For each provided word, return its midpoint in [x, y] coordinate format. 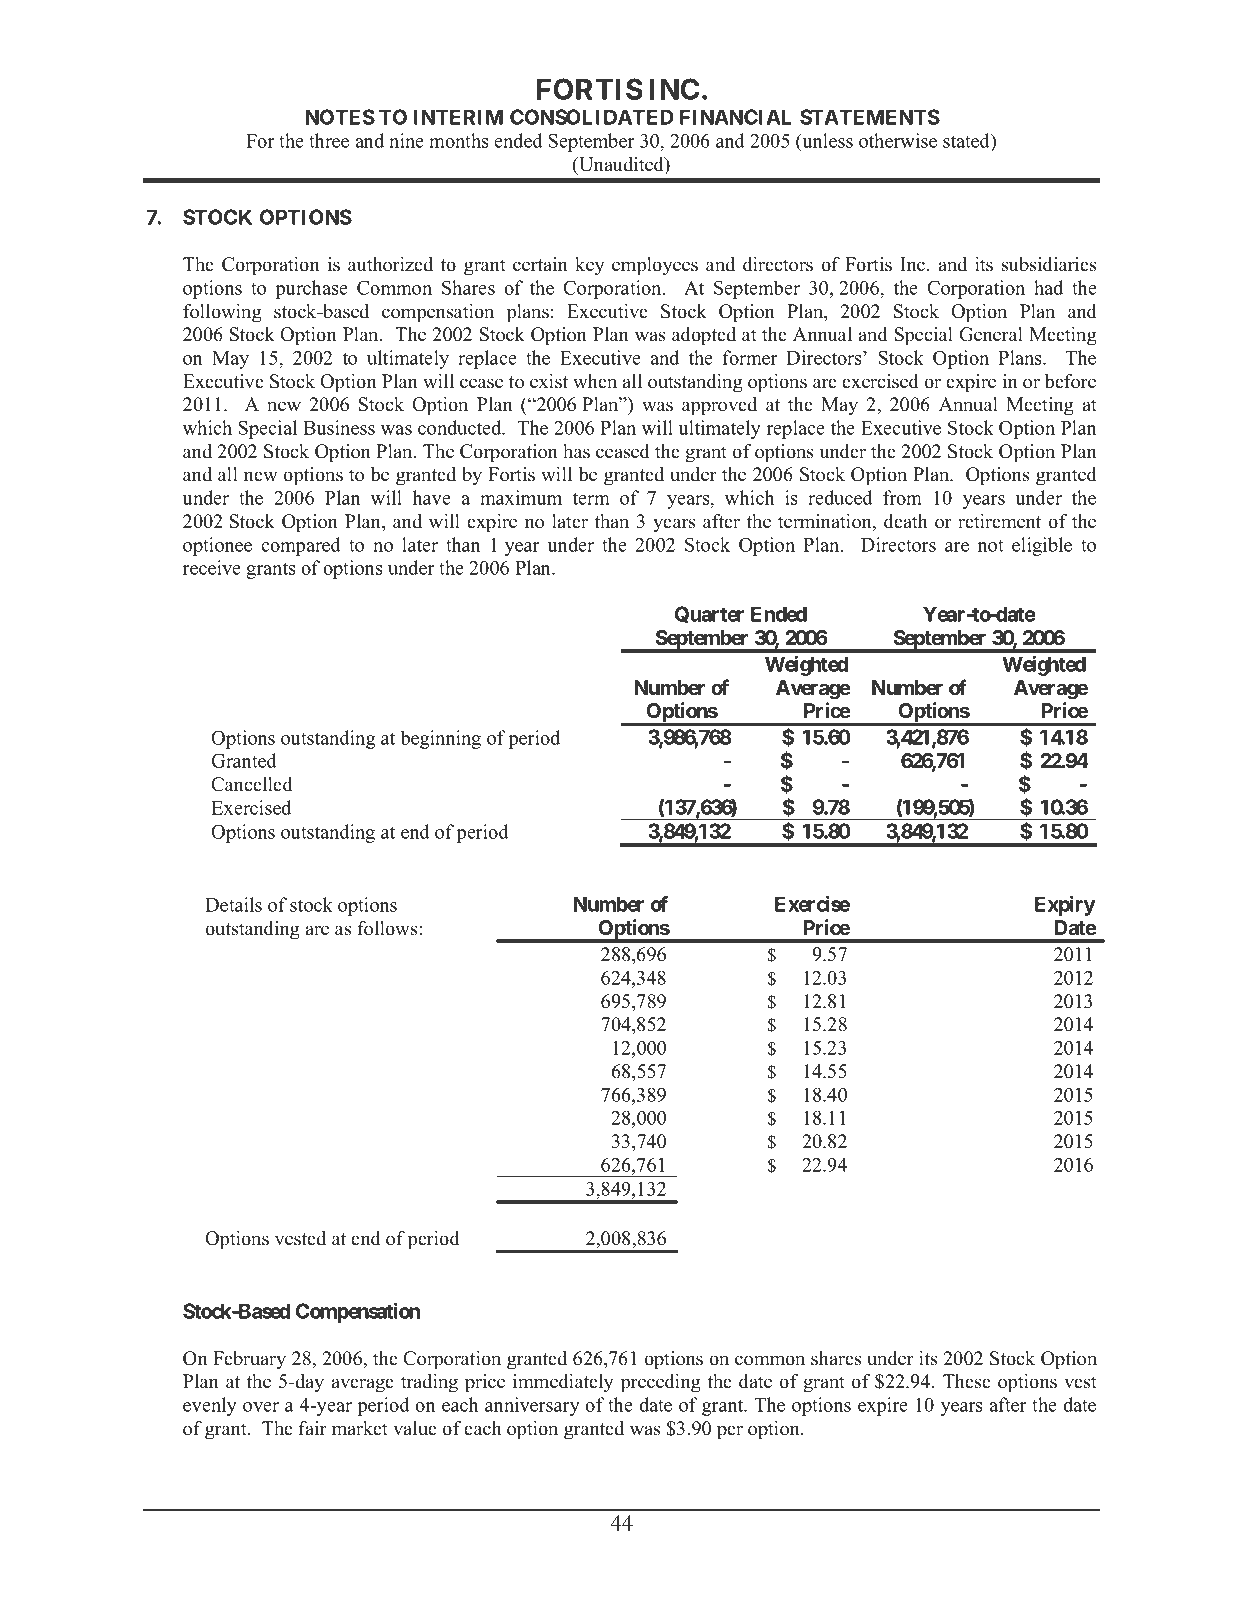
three [329, 140]
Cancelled [252, 784]
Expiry [1065, 906]
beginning [440, 739]
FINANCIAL [736, 117]
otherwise [898, 140]
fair [313, 1428]
